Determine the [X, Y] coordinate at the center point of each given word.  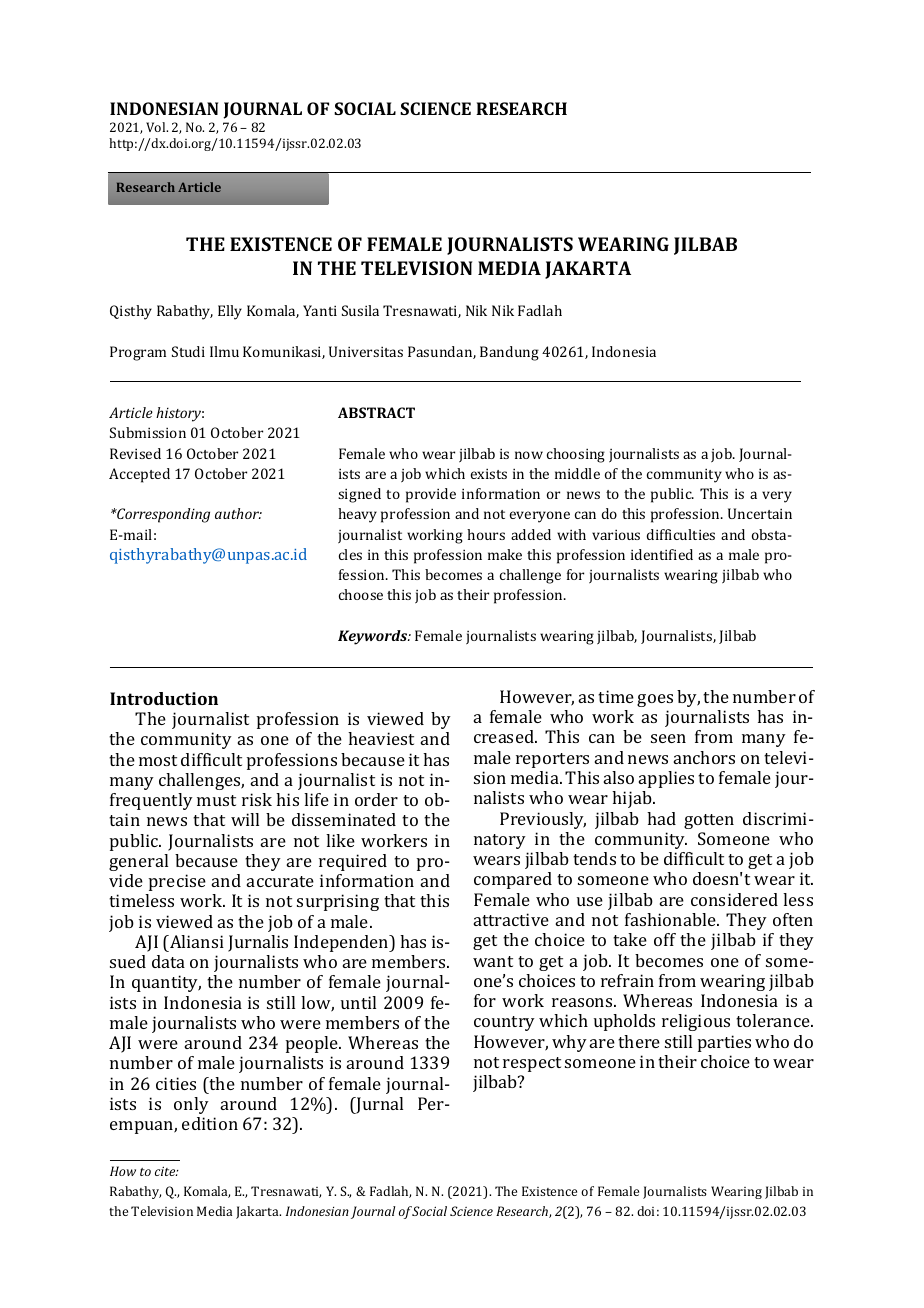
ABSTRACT [376, 412]
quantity [166, 983]
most [158, 760]
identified [662, 554]
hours [486, 534]
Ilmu [224, 351]
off [665, 939]
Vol [157, 127]
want [493, 961]
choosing [576, 455]
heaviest [381, 738]
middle [577, 473]
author [238, 513]
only [191, 1105]
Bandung [509, 353]
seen [668, 738]
